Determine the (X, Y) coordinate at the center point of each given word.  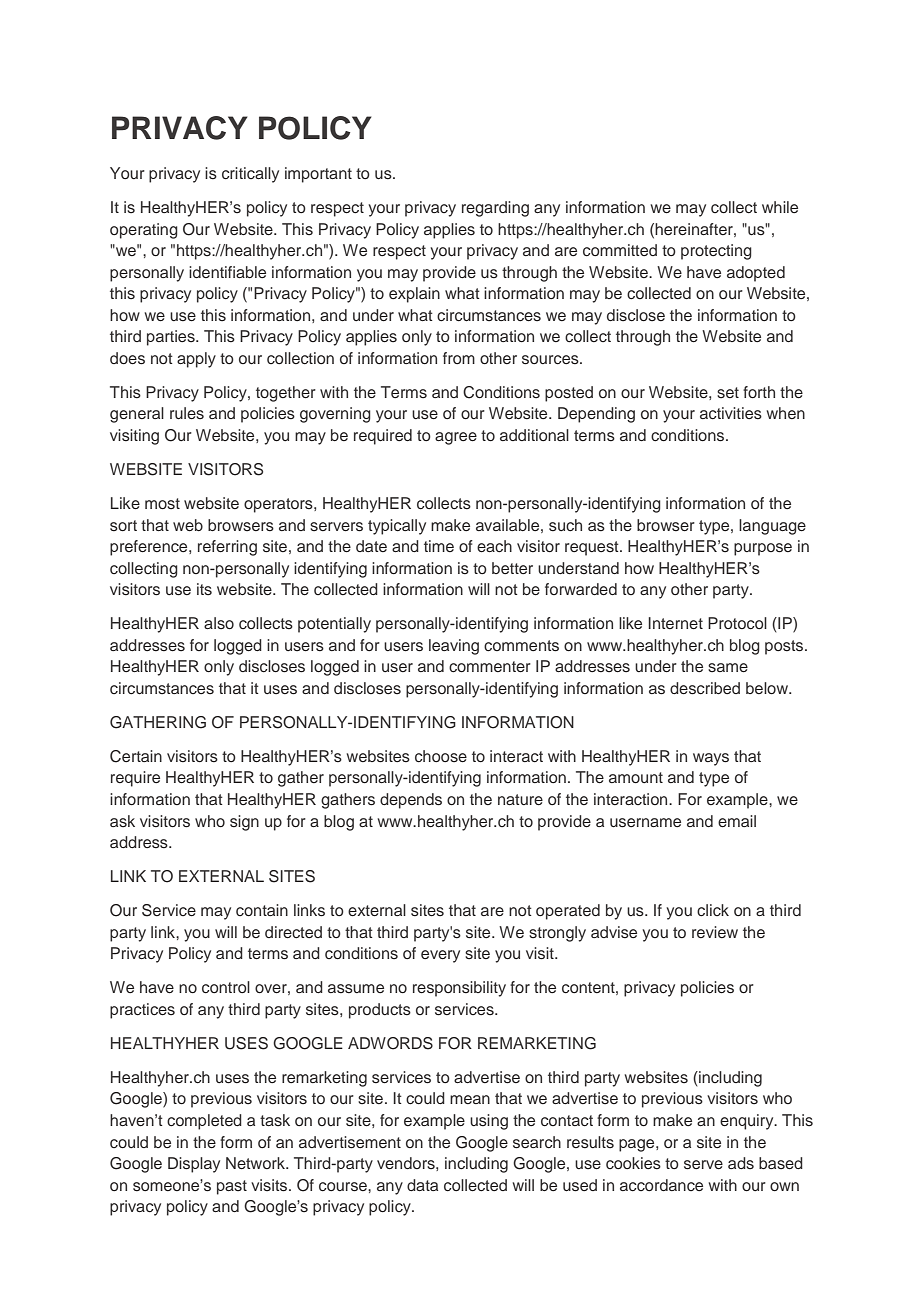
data (422, 1185)
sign (244, 823)
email (737, 821)
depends (411, 801)
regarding (495, 209)
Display (194, 1165)
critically (250, 175)
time (439, 546)
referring (227, 548)
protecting (716, 252)
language (772, 527)
